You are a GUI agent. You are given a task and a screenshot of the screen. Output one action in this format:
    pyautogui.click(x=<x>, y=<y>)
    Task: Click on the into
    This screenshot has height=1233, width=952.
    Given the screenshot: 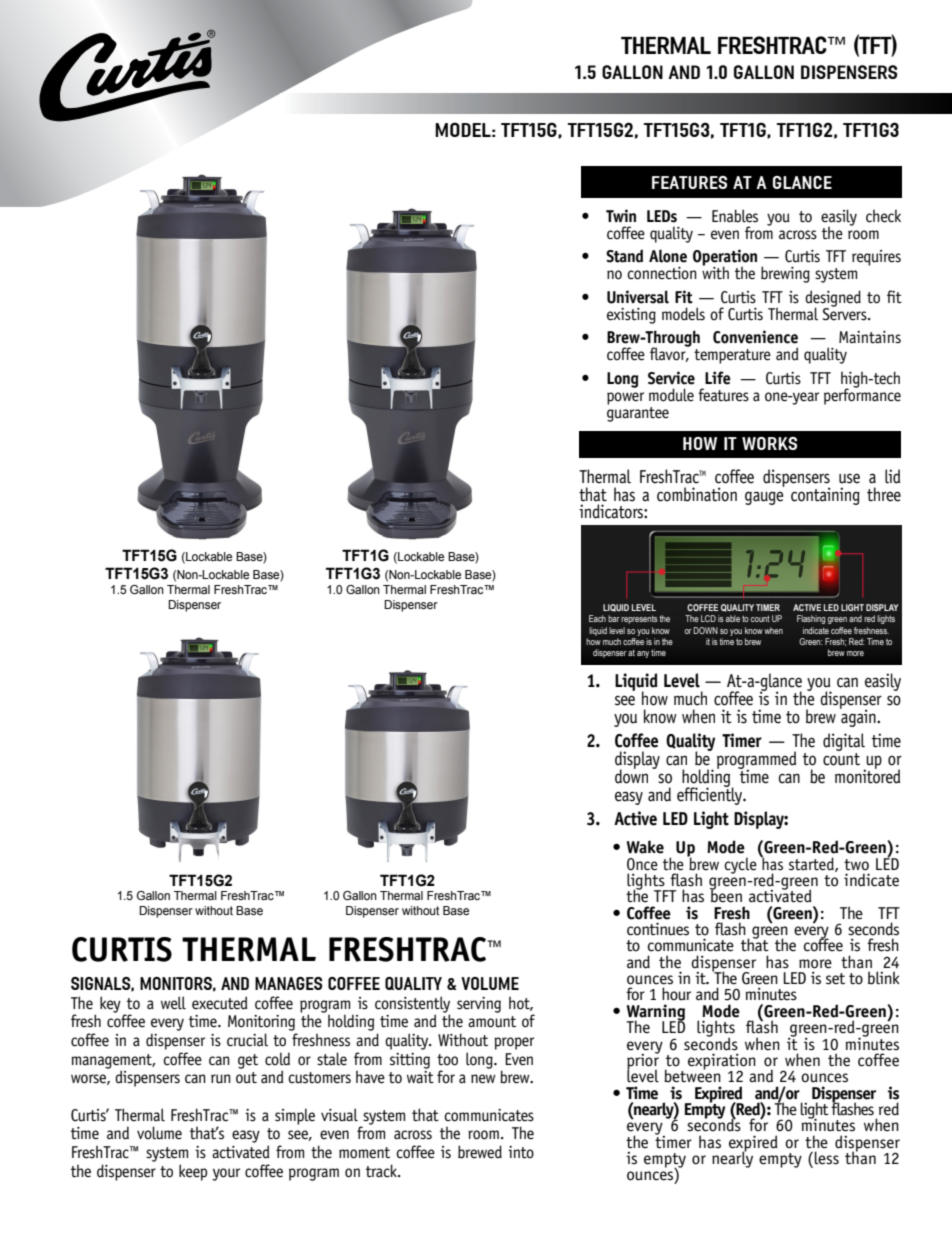 What is the action you would take?
    pyautogui.click(x=521, y=1152)
